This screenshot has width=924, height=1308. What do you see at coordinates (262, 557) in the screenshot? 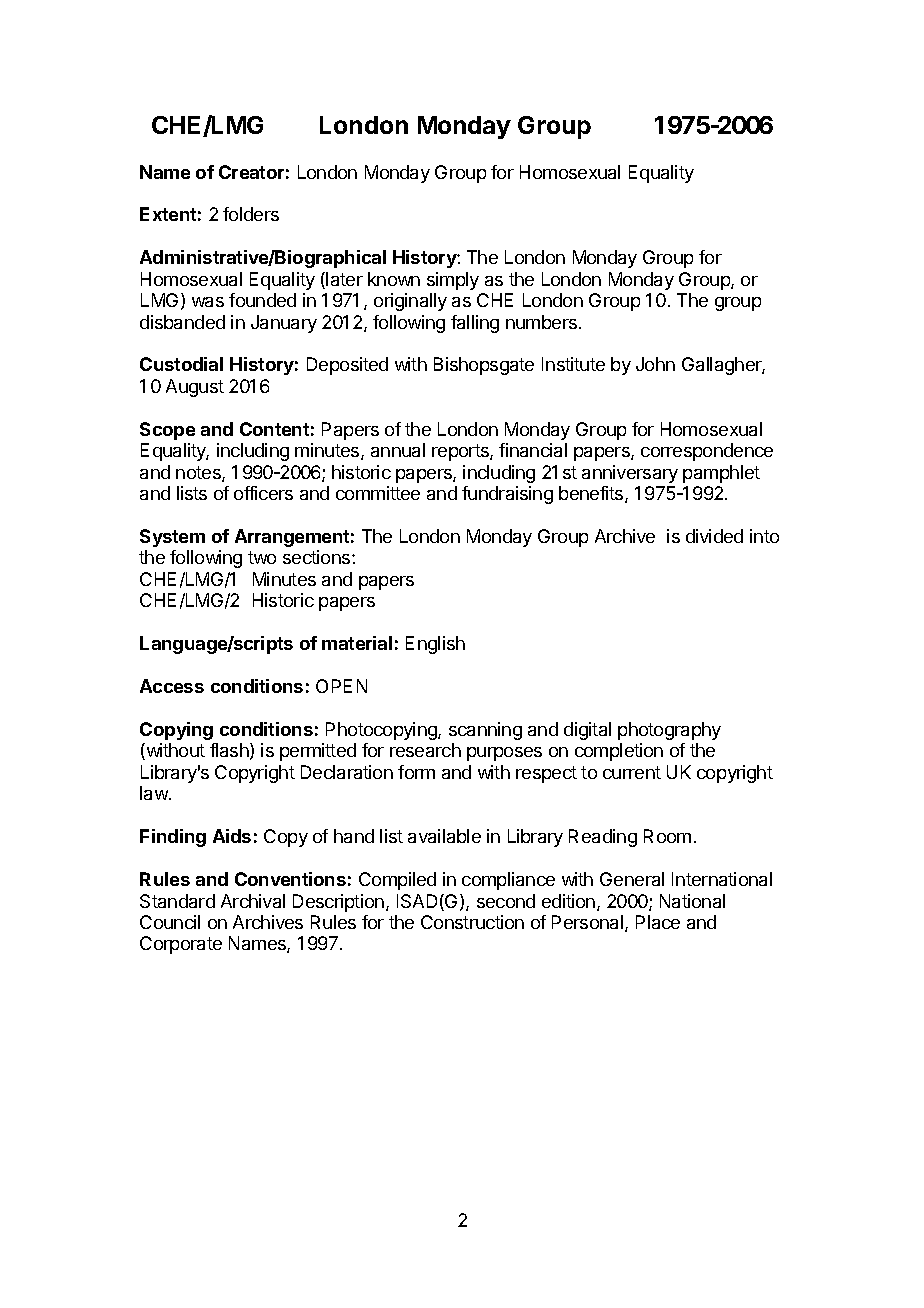
I see `two` at bounding box center [262, 557].
